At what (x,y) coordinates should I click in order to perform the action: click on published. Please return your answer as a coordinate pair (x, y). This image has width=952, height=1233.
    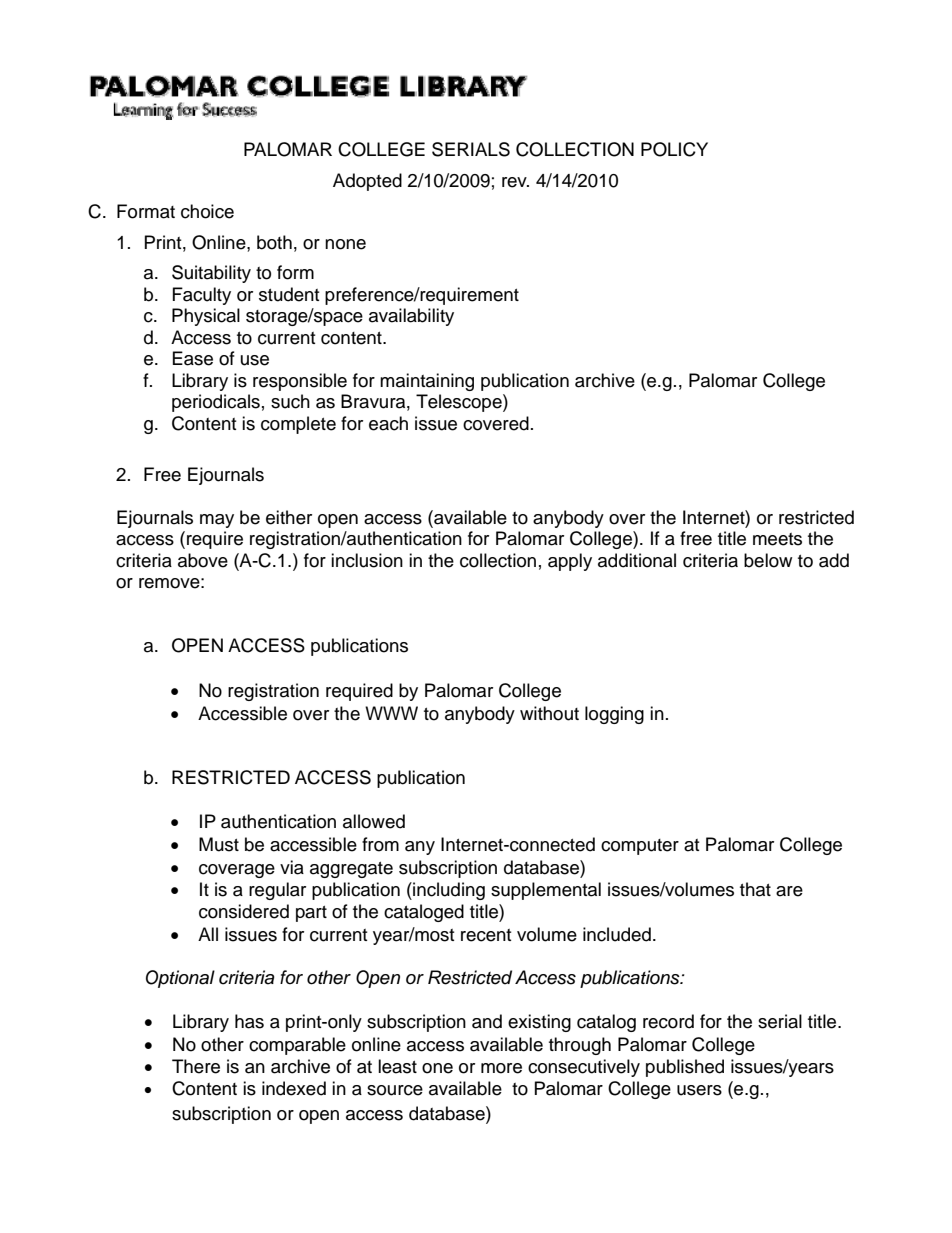
    Looking at the image, I should click on (685, 1068).
